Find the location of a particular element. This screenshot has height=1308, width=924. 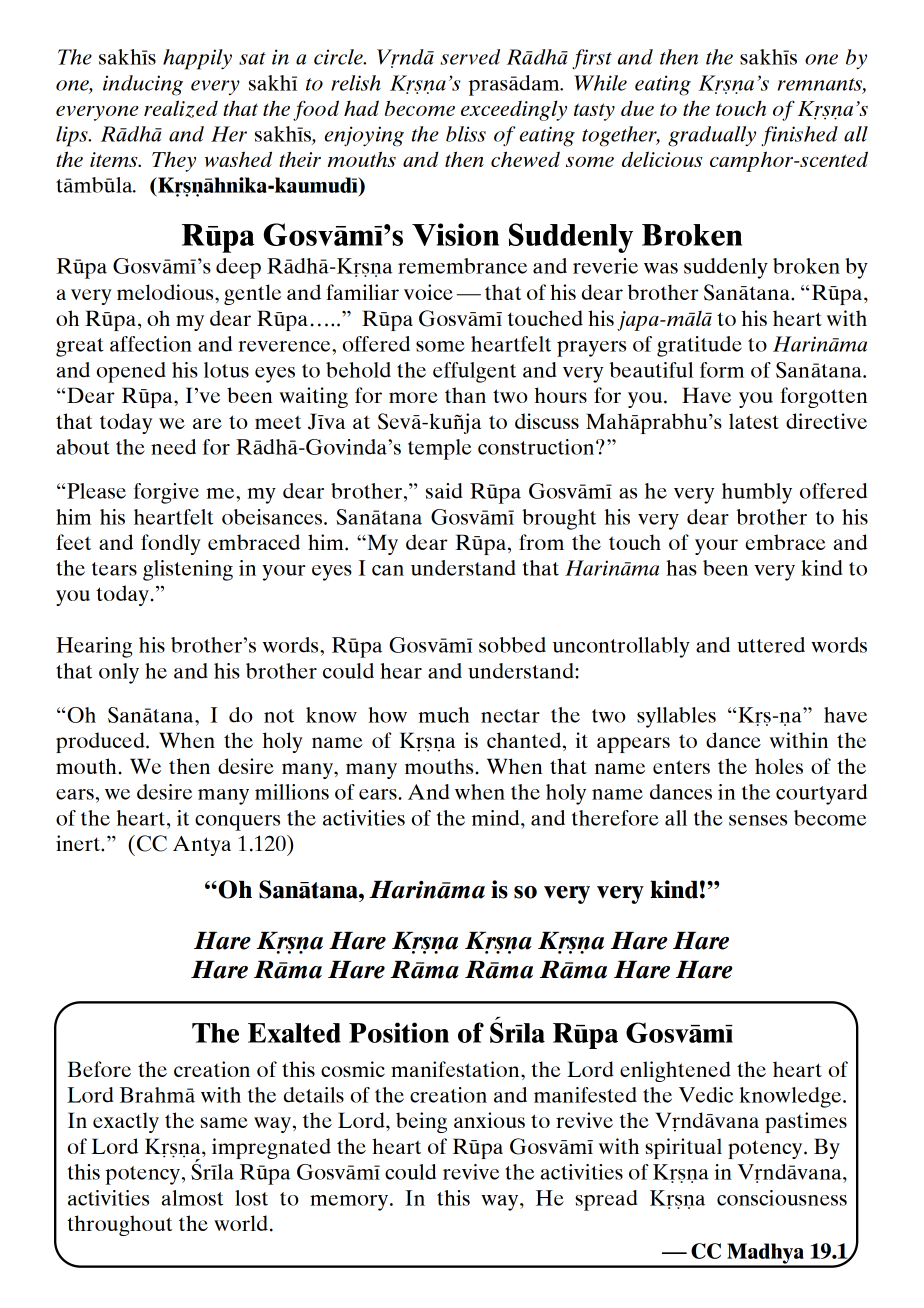

only is located at coordinates (119, 673).
